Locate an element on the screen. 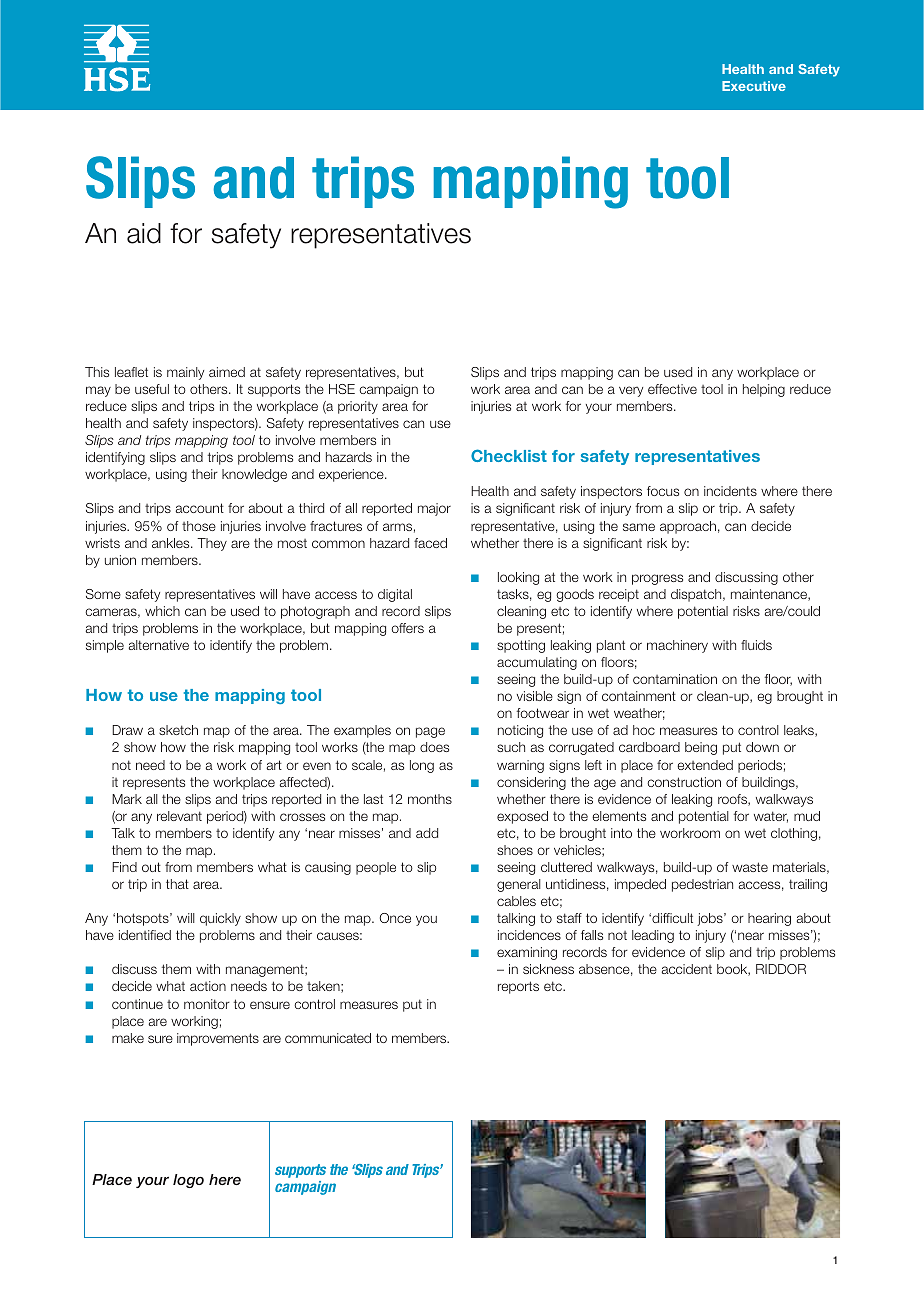 This screenshot has width=924, height=1308. logo is located at coordinates (188, 1181).
